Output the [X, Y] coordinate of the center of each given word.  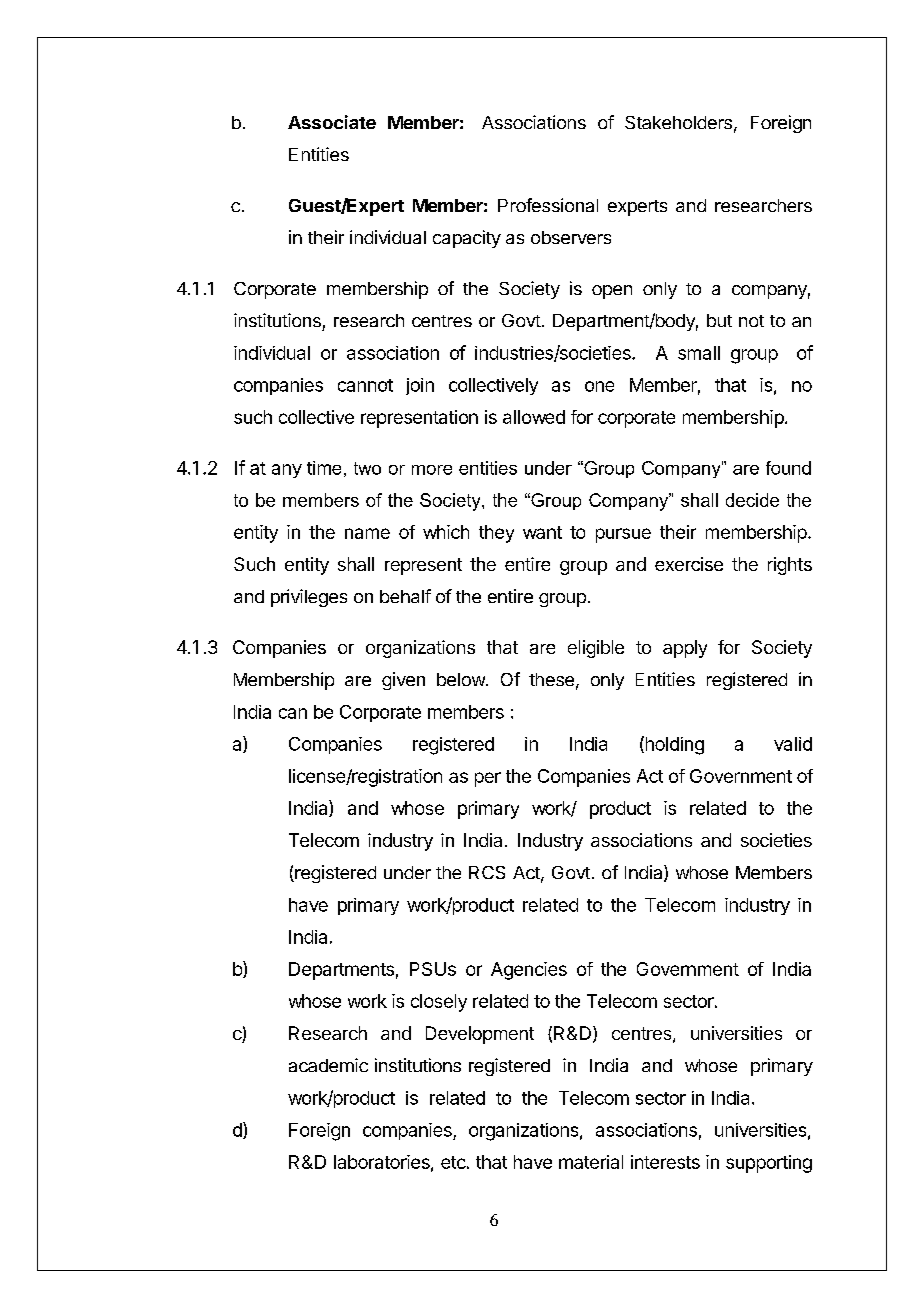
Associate [332, 122]
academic [328, 1065]
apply [685, 649]
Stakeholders [678, 122]
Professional [548, 205]
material [591, 1162]
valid [793, 744]
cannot [365, 385]
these [551, 679]
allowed [534, 417]
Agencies [529, 971]
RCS [487, 872]
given [403, 681]
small [699, 353]
